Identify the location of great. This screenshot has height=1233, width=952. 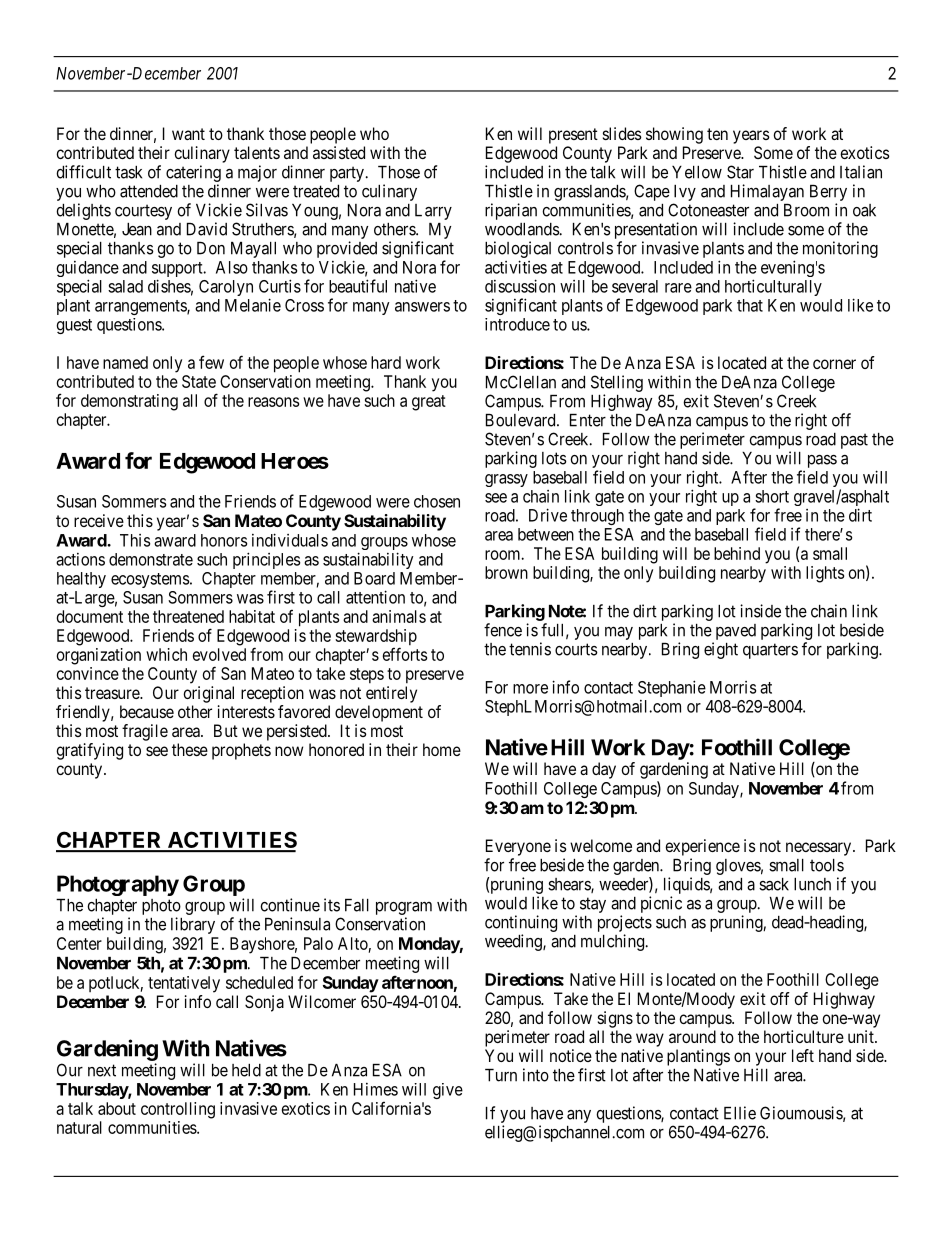
(429, 403).
